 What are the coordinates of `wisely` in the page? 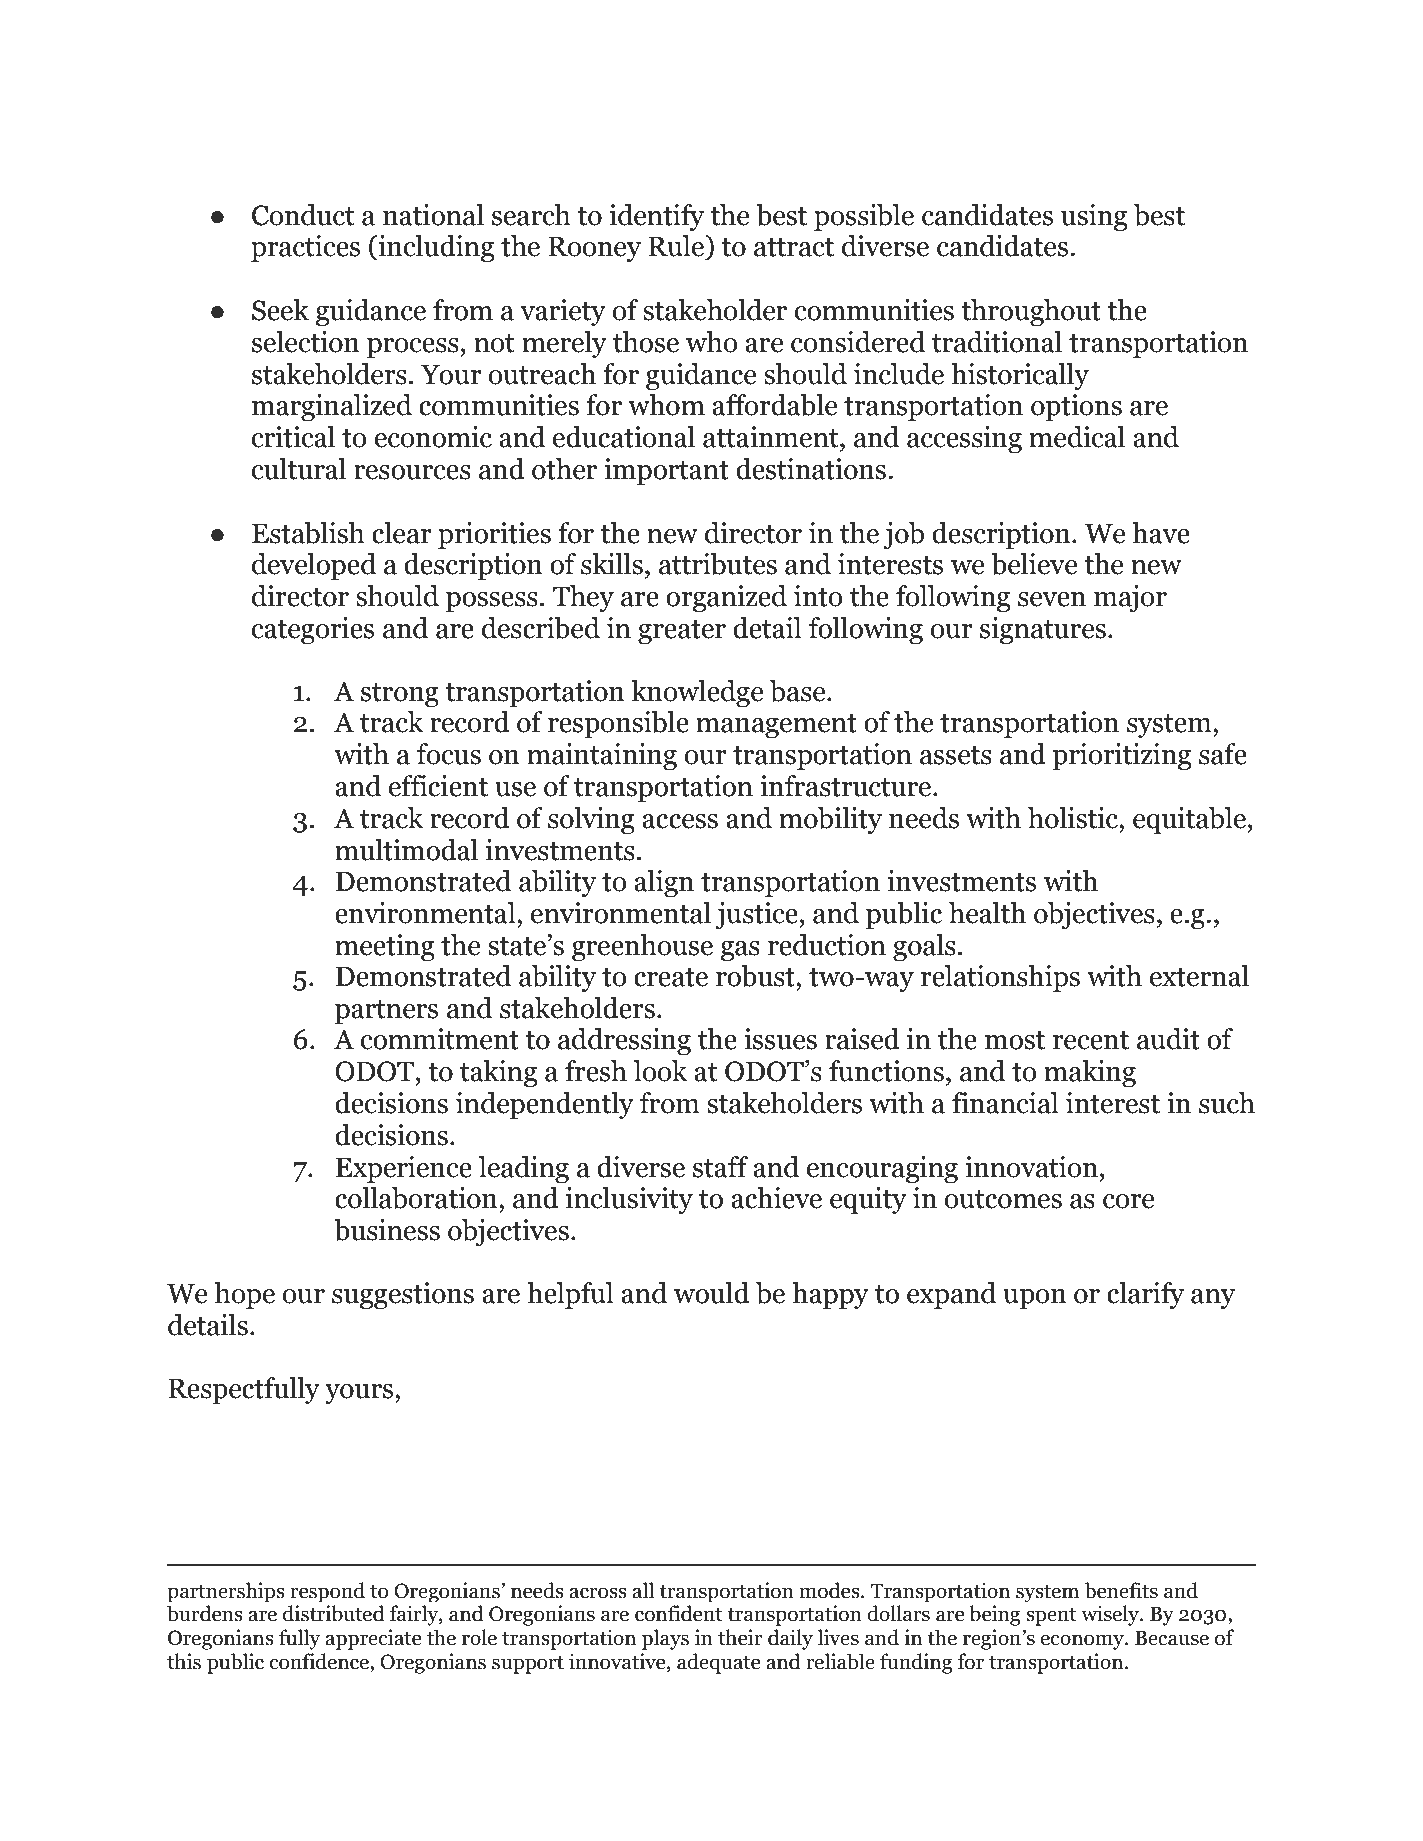 It's located at (1111, 1615).
